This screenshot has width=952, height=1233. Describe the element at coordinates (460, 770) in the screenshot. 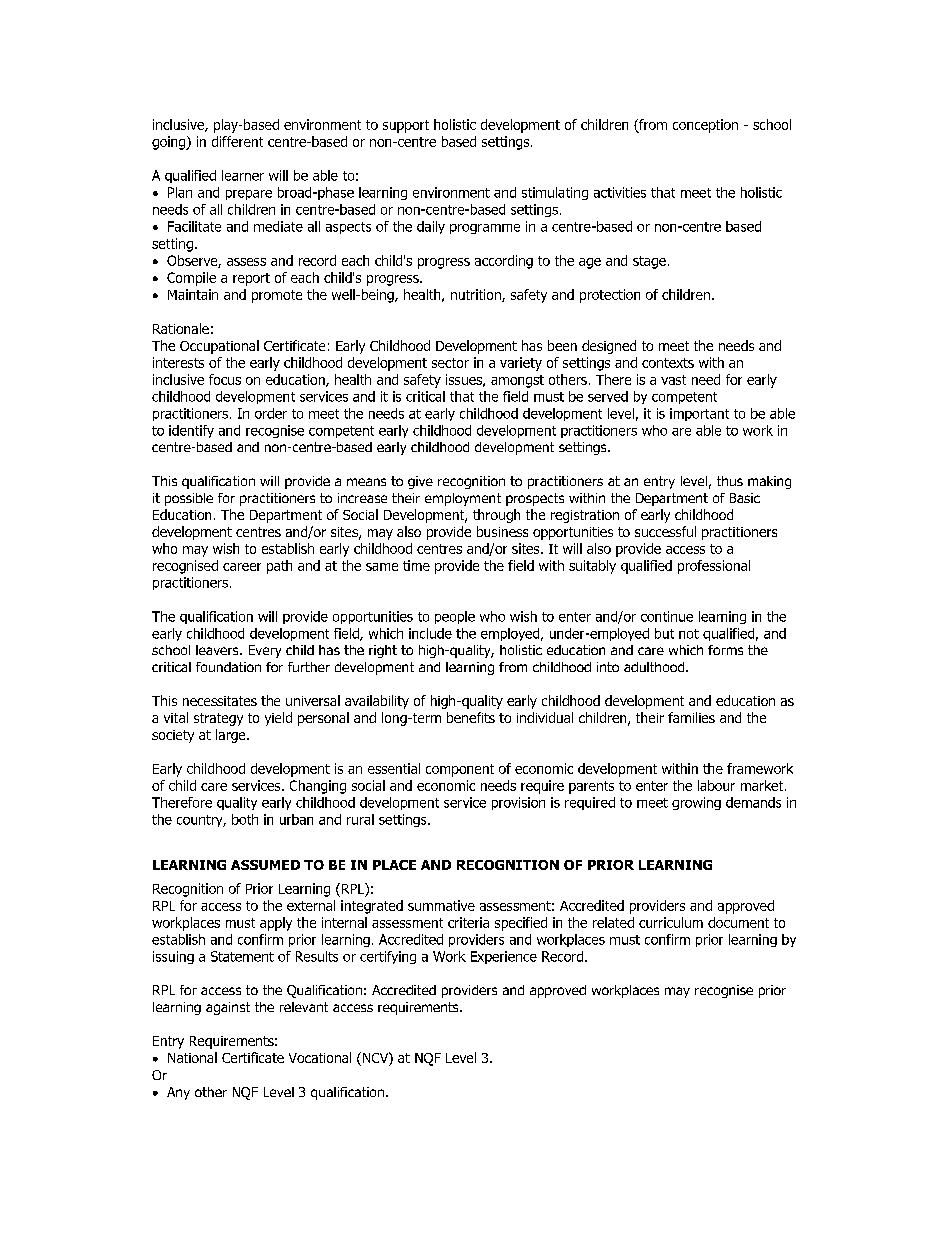

I see `component` at that location.
